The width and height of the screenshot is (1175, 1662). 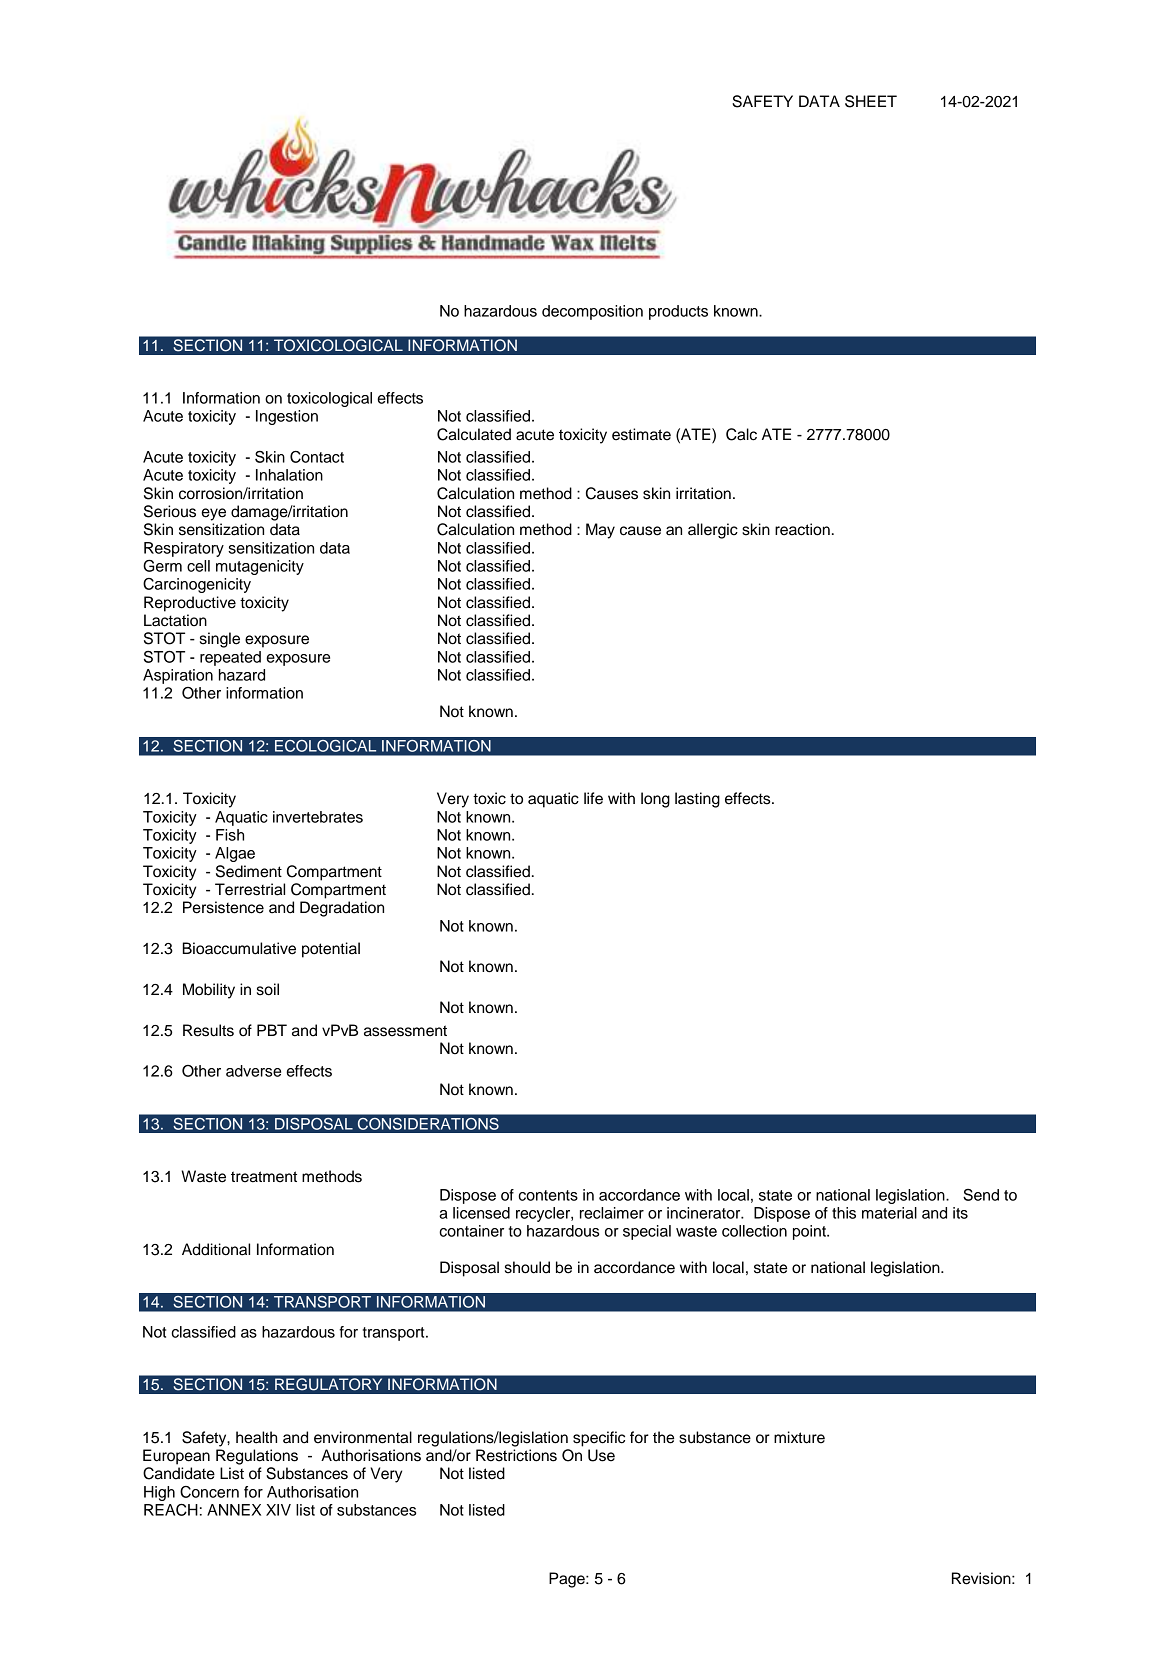 What do you see at coordinates (593, 798) in the screenshot?
I see `life` at bounding box center [593, 798].
